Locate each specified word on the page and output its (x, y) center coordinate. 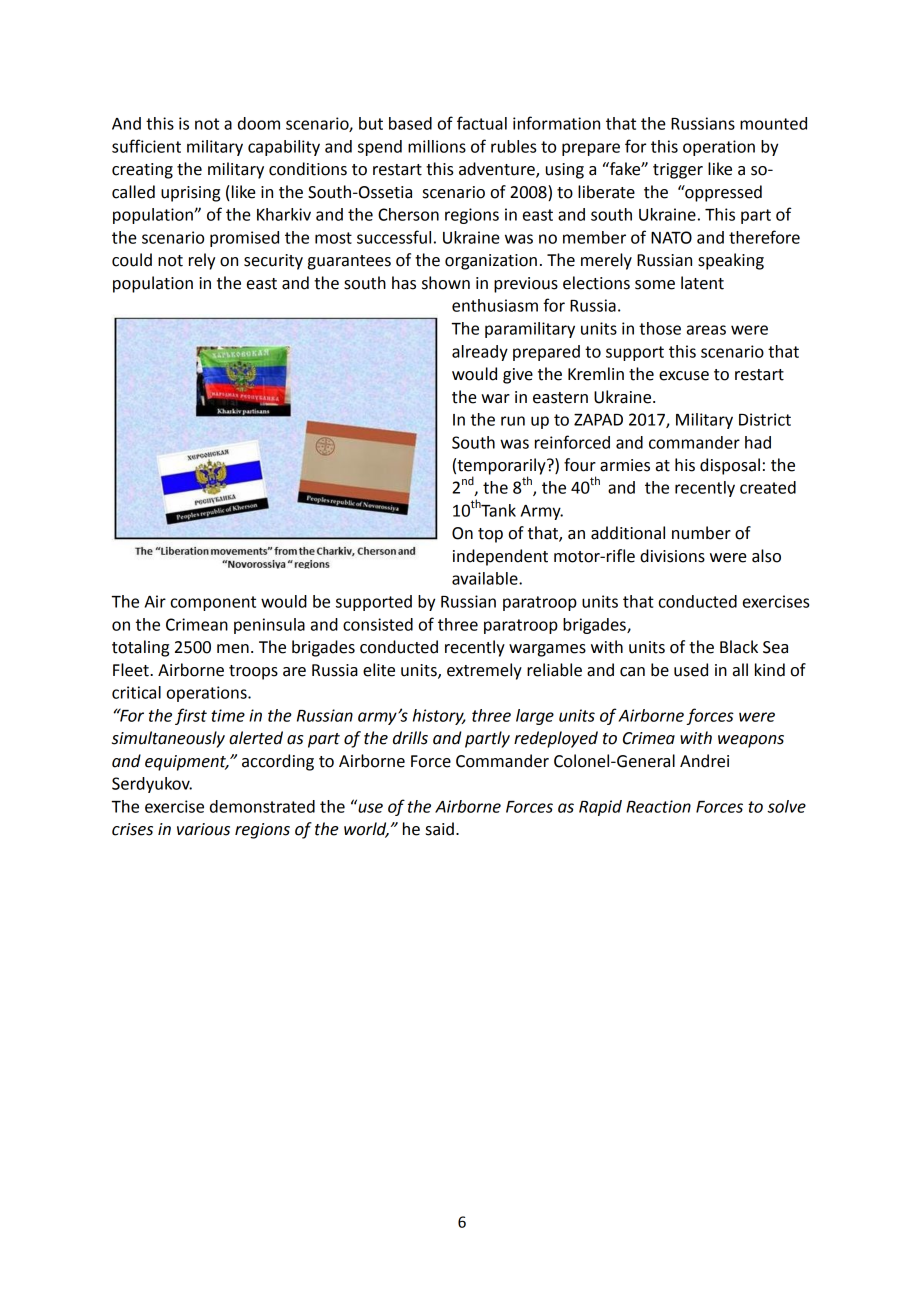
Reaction (658, 806)
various (203, 829)
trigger (678, 171)
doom (259, 123)
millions (437, 146)
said (440, 829)
